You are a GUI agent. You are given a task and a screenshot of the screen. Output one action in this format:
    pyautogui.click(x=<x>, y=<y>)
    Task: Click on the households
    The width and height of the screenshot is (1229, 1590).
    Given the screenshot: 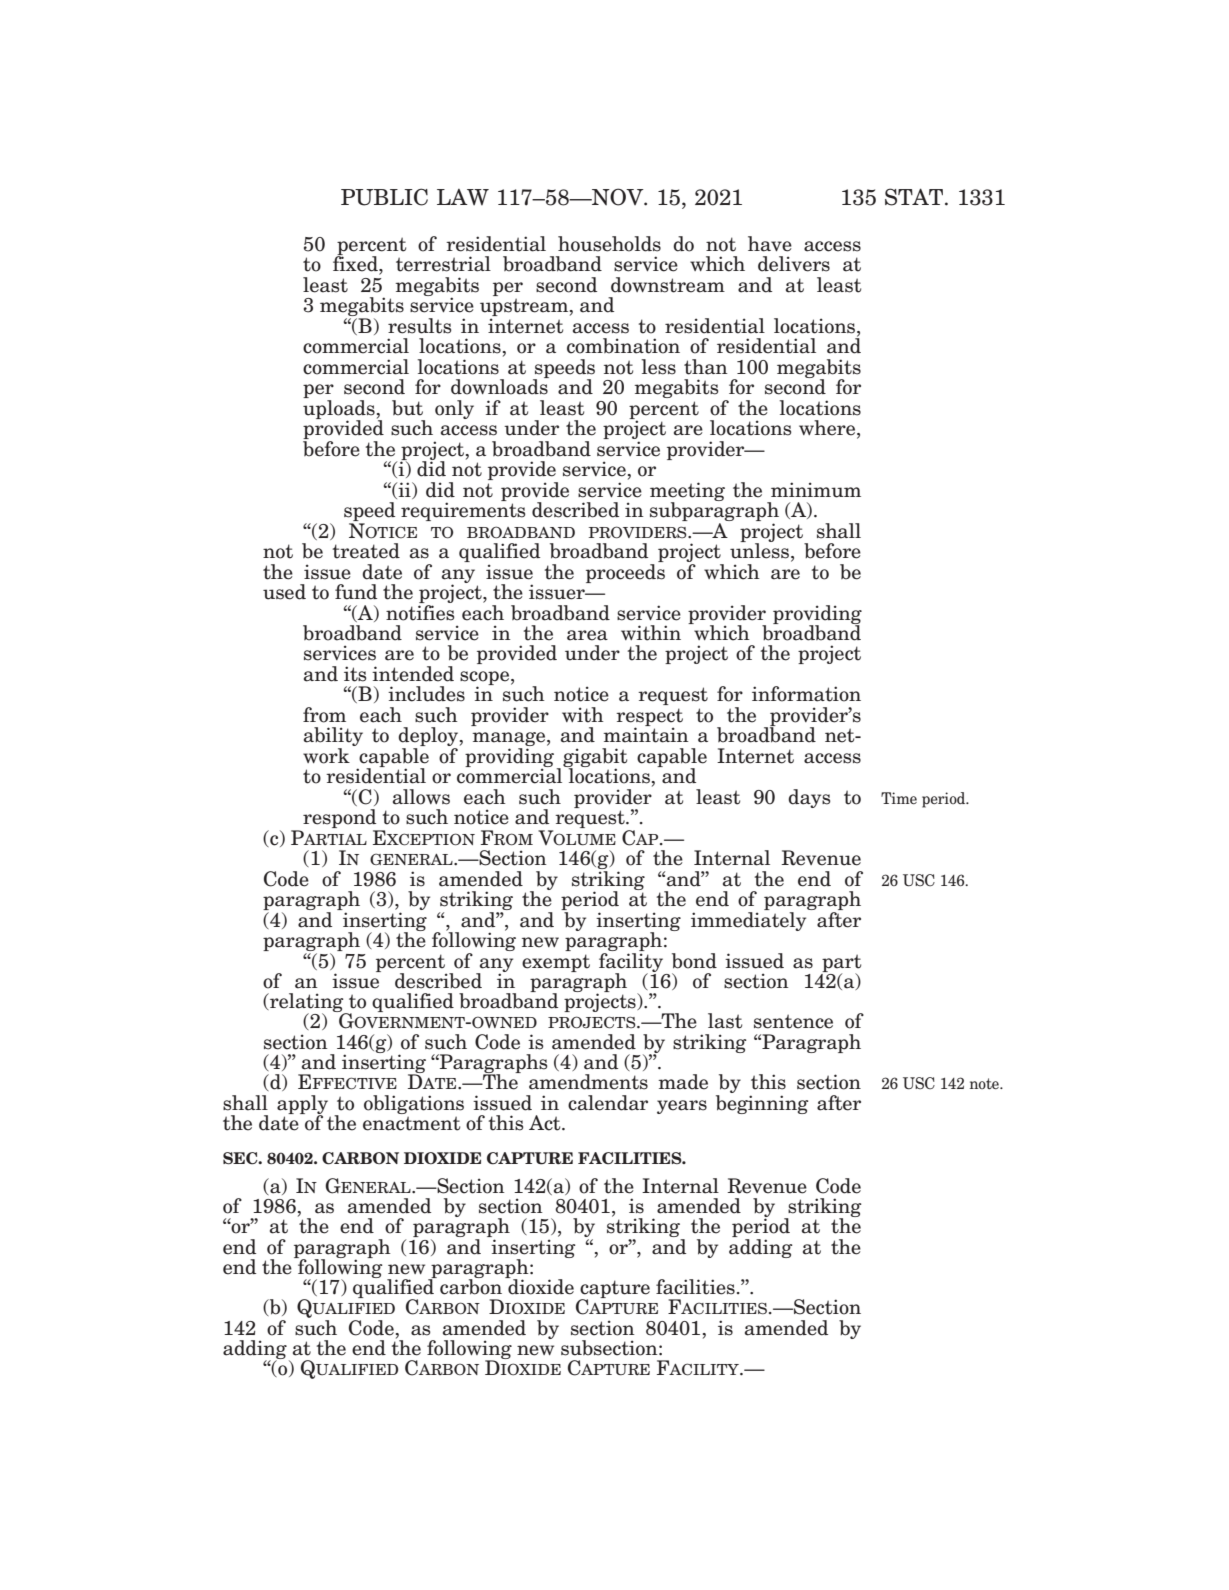 What is the action you would take?
    pyautogui.click(x=609, y=244)
